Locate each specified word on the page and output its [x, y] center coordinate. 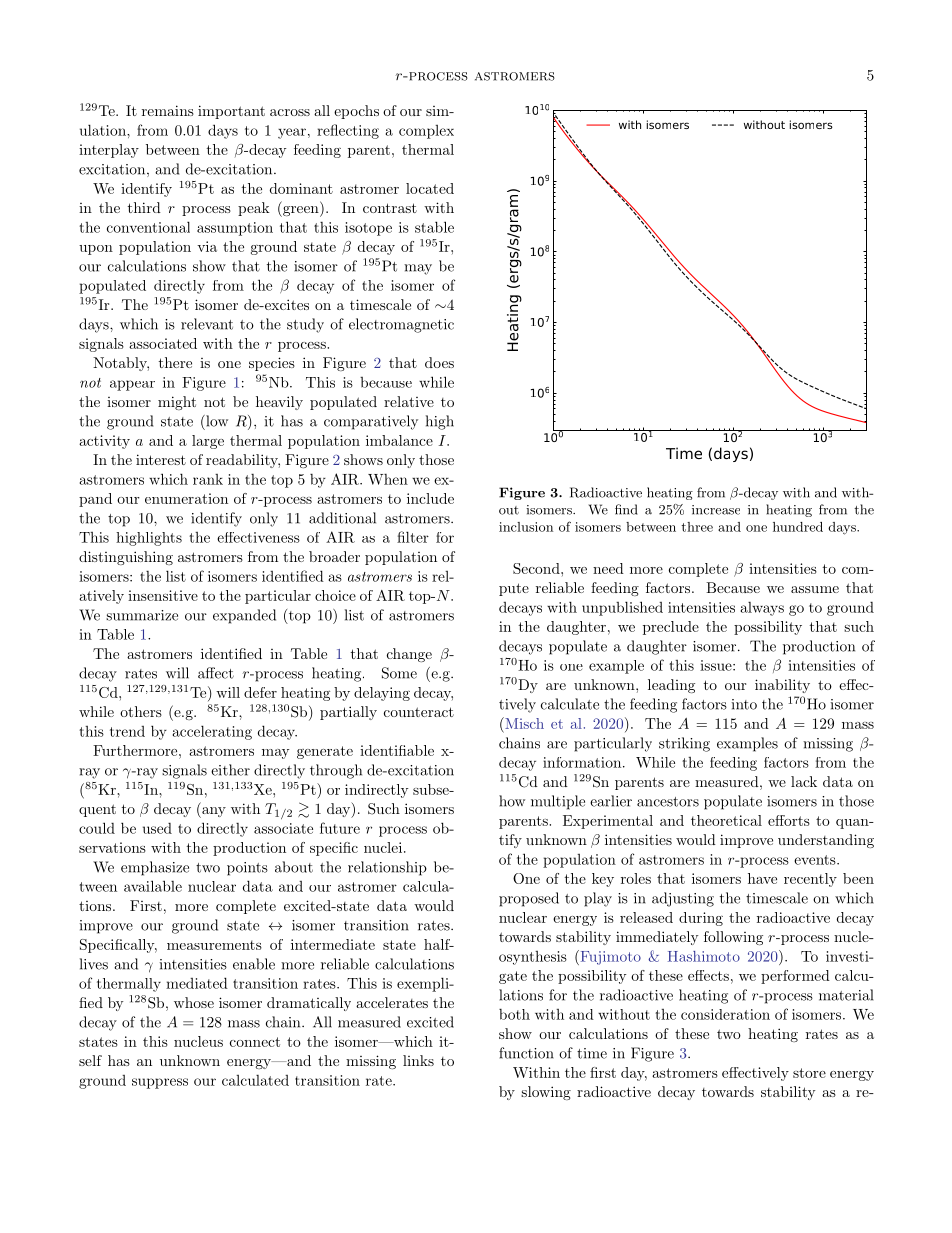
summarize [142, 615]
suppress [160, 1083]
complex [426, 132]
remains [168, 110]
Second [537, 568]
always [762, 609]
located [430, 188]
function [526, 1053]
